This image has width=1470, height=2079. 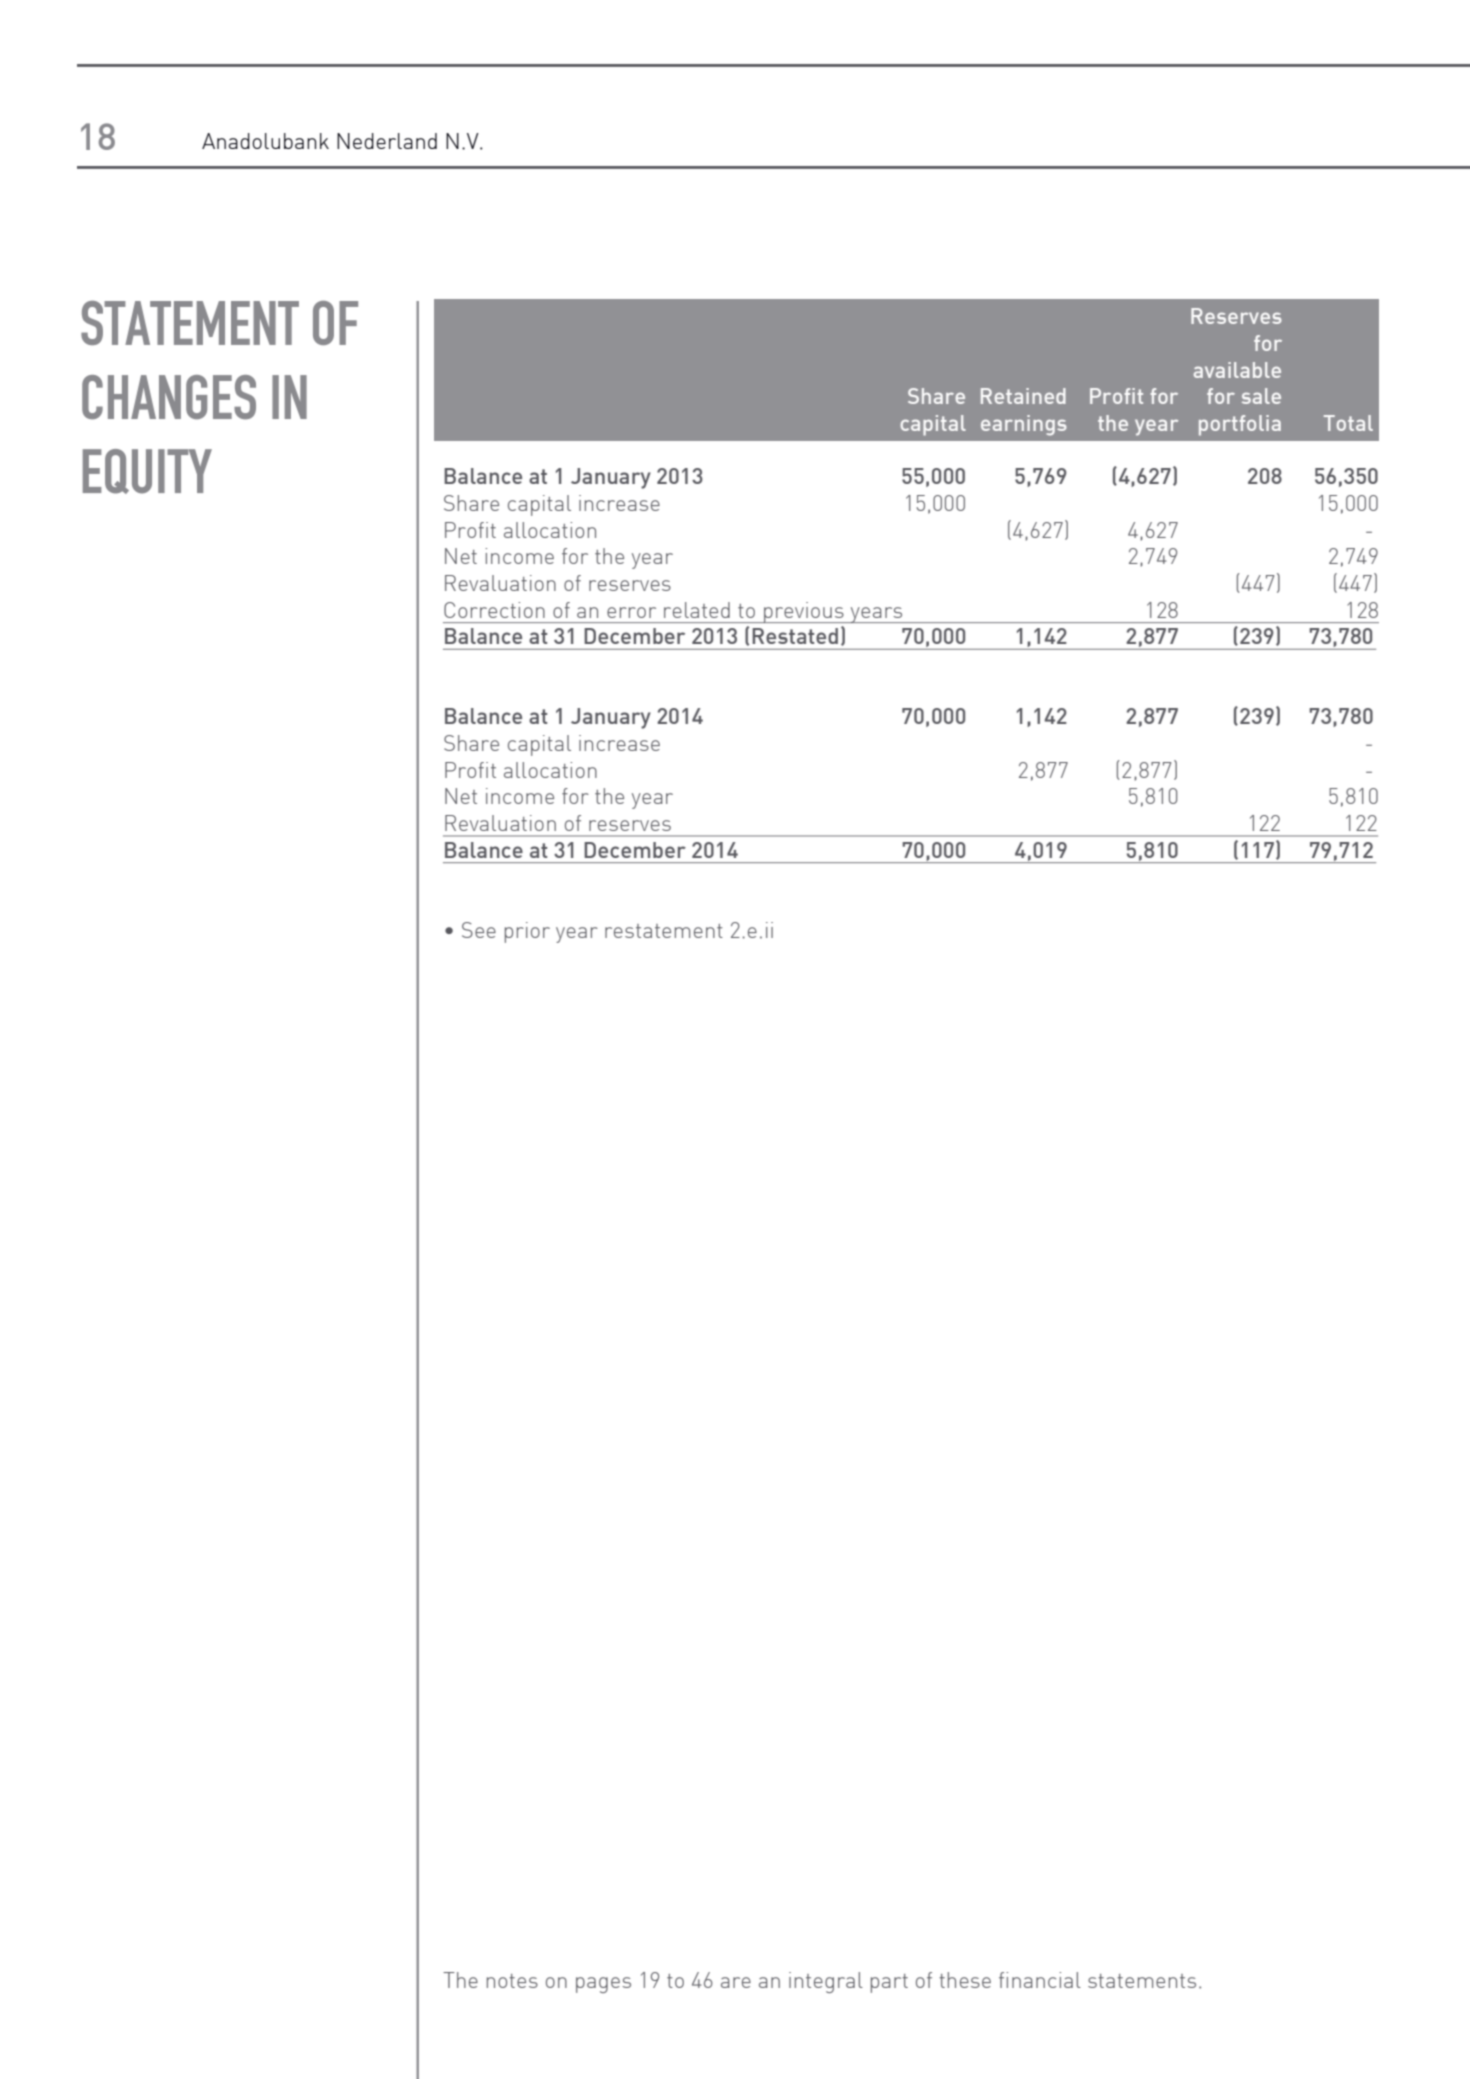 What do you see at coordinates (889, 1983) in the image?
I see `part` at bounding box center [889, 1983].
